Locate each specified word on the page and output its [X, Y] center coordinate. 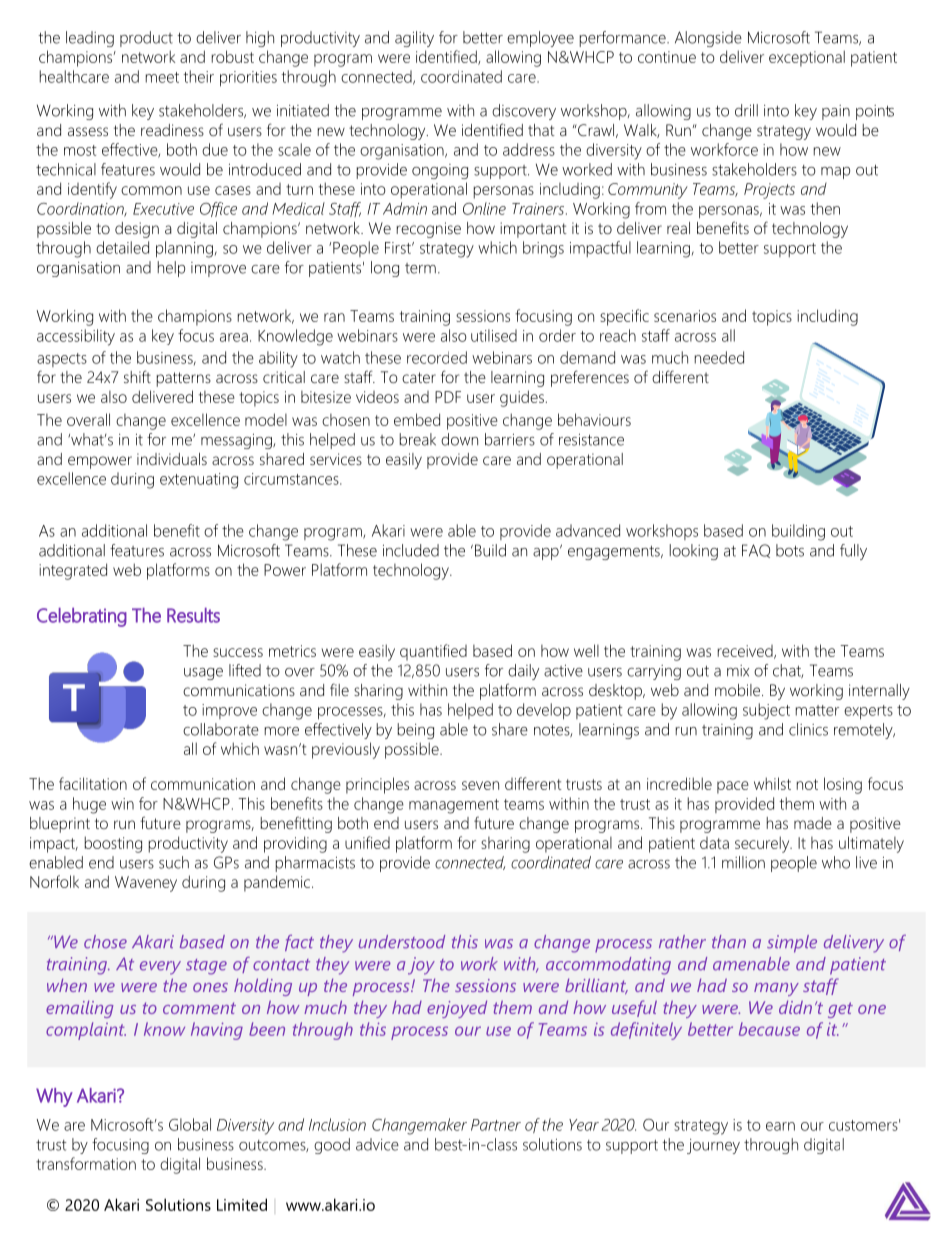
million [743, 862]
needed [719, 357]
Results [193, 615]
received [746, 652]
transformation [86, 1163]
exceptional [807, 58]
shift [137, 376]
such [174, 862]
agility [414, 39]
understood [402, 942]
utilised [494, 335]
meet [162, 77]
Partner [496, 1125]
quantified [433, 652]
